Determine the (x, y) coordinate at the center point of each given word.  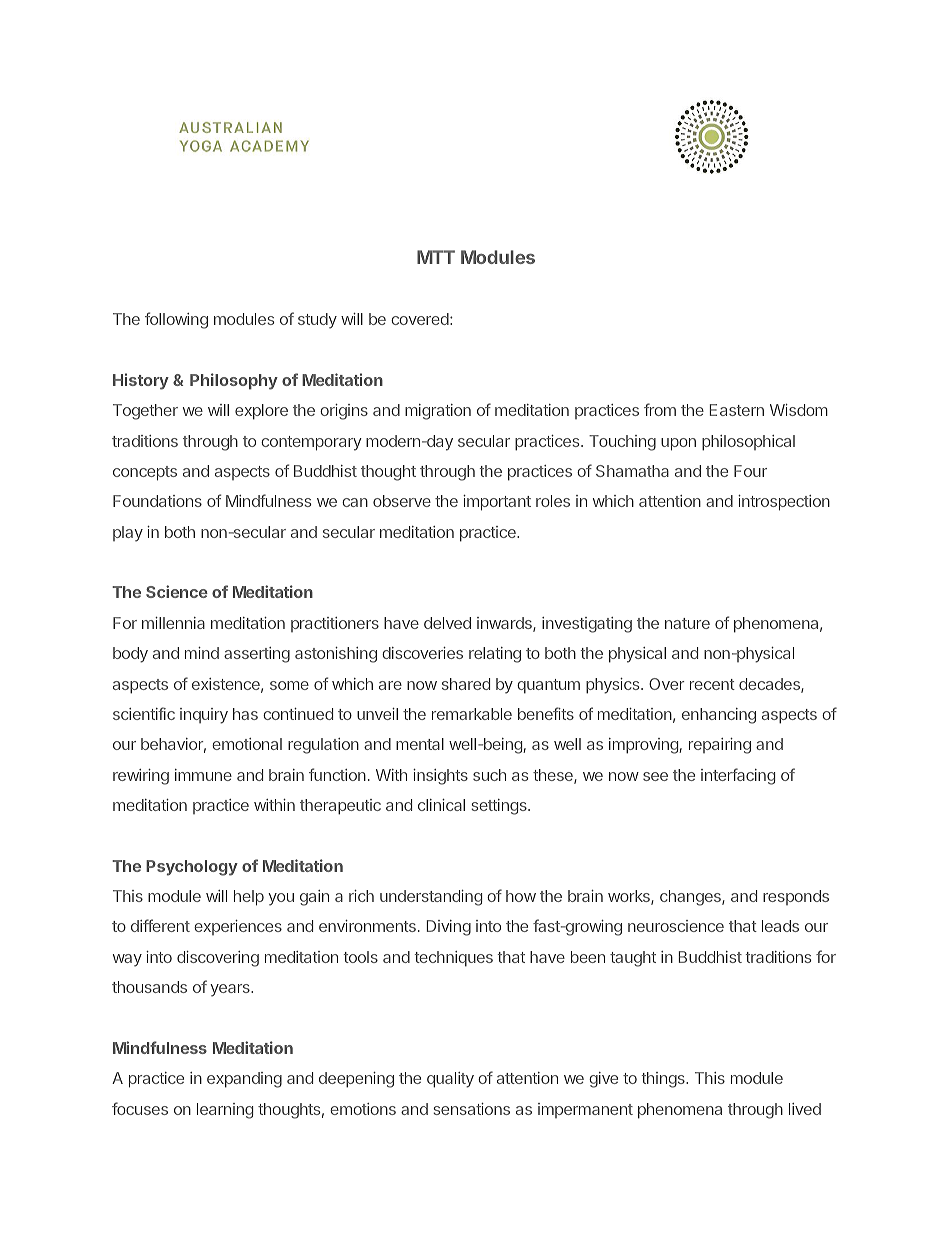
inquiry (204, 716)
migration (438, 412)
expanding (244, 1080)
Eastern (737, 410)
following (176, 320)
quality (450, 1080)
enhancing (719, 716)
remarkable (472, 714)
